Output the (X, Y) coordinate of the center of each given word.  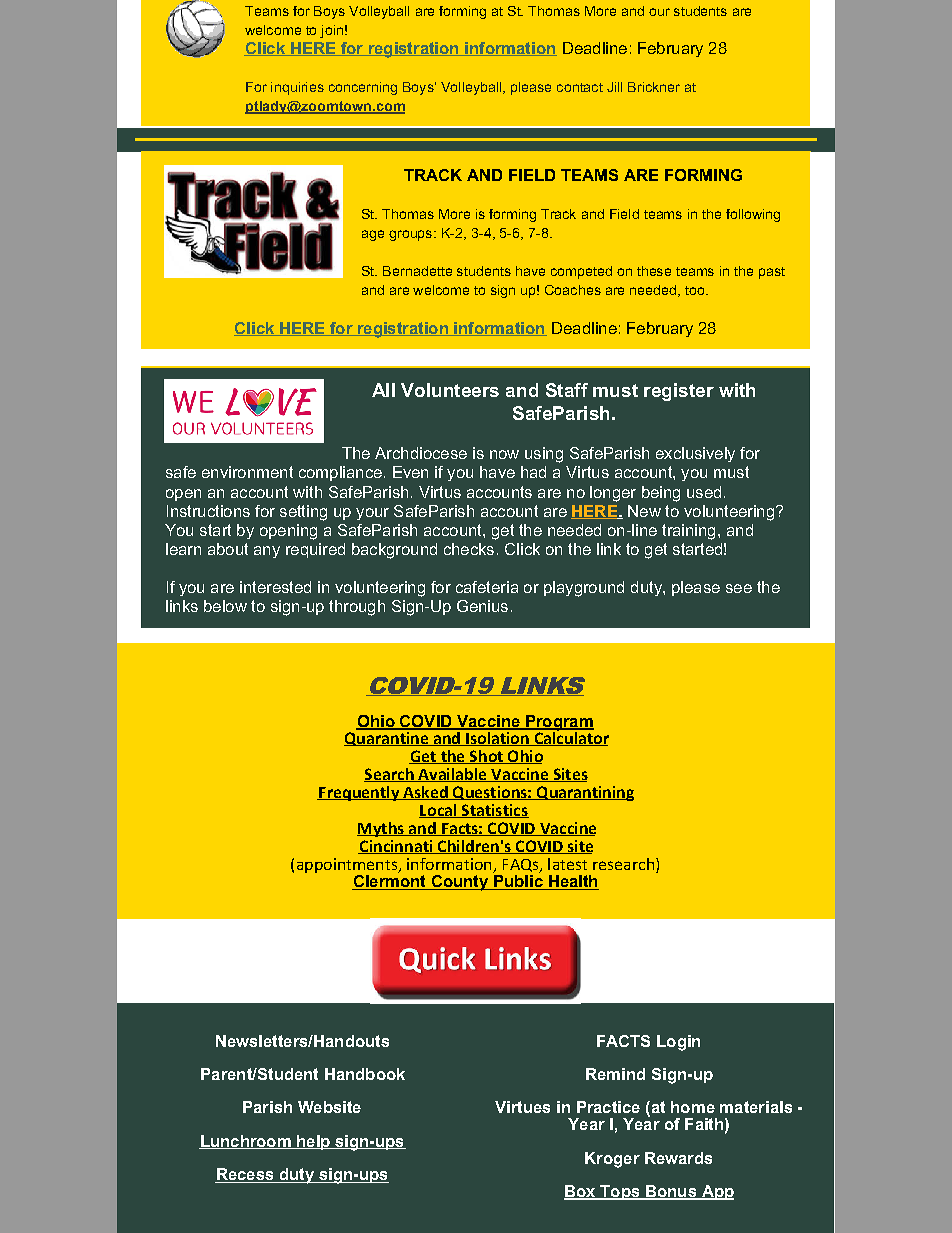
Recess (245, 1175)
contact (580, 87)
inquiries (297, 88)
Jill (614, 87)
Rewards (678, 1158)
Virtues (522, 1107)
